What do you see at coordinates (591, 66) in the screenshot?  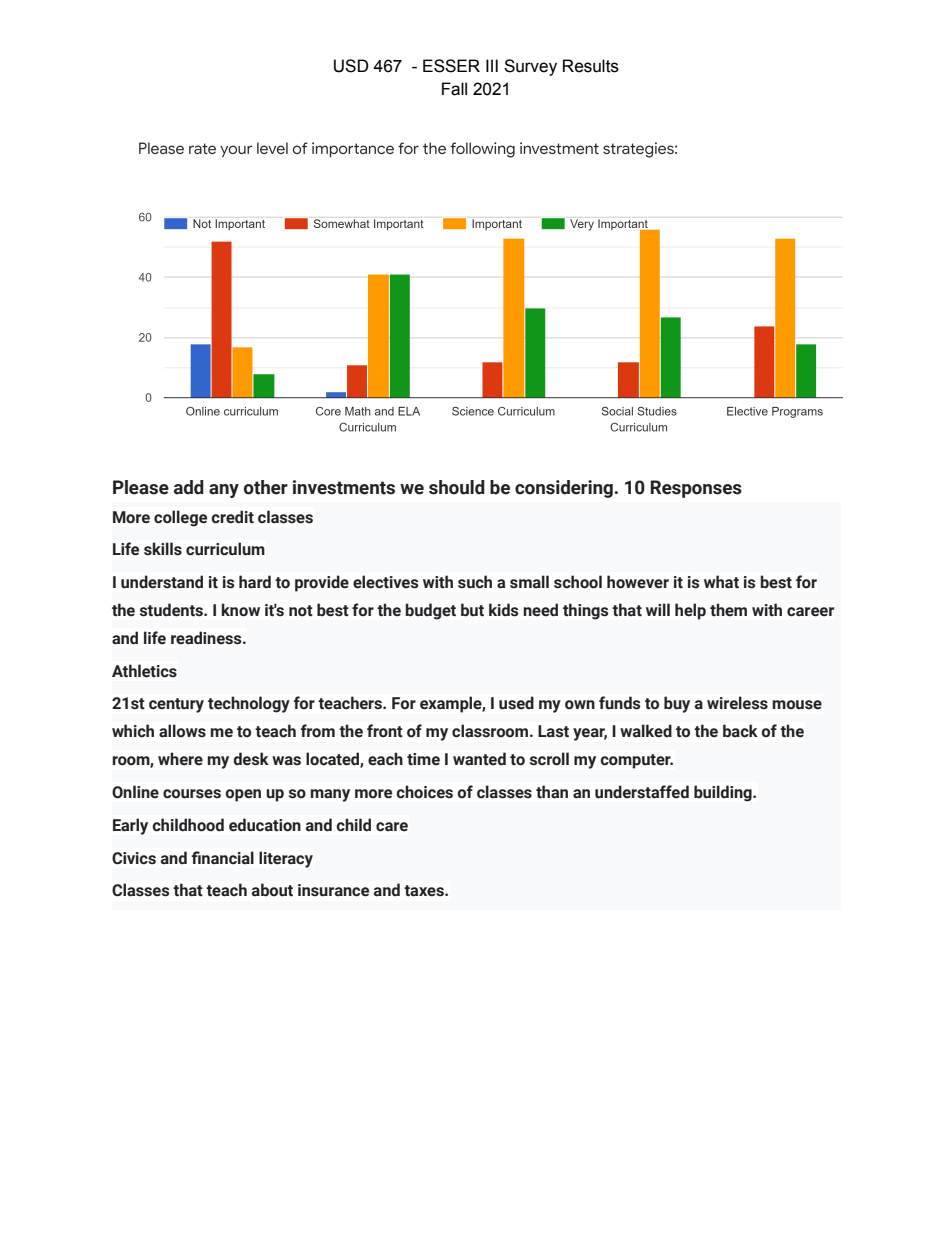 I see `Results` at bounding box center [591, 66].
